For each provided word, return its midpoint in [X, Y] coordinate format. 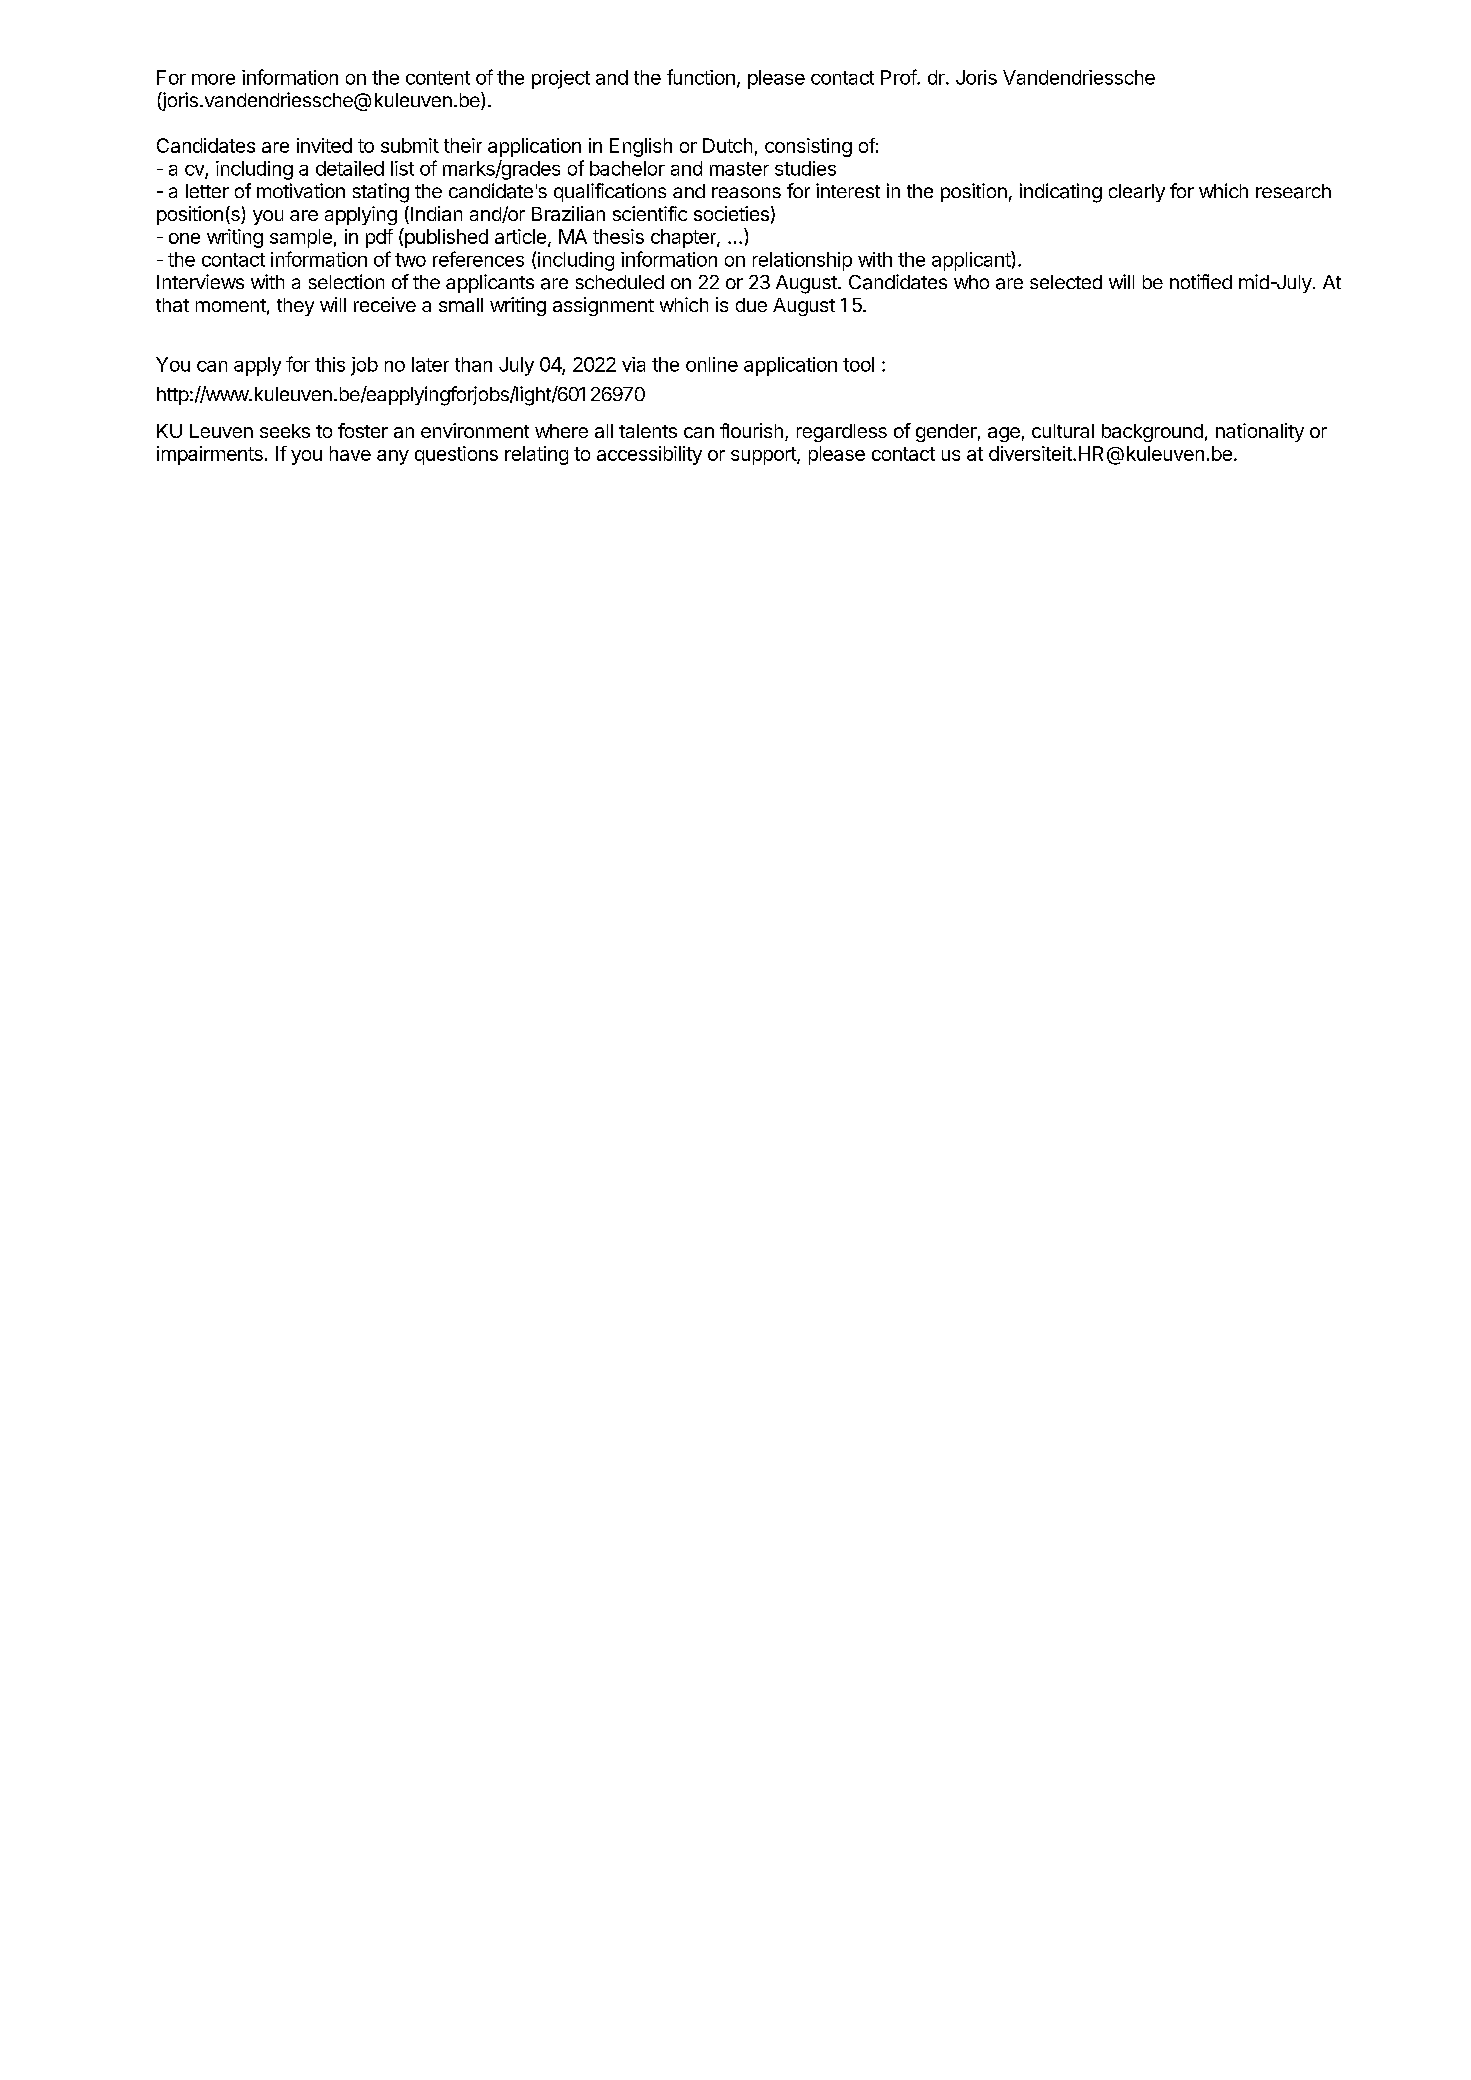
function [701, 77]
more [213, 79]
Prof [899, 77]
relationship [802, 261]
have [350, 453]
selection [346, 281]
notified [1201, 281]
